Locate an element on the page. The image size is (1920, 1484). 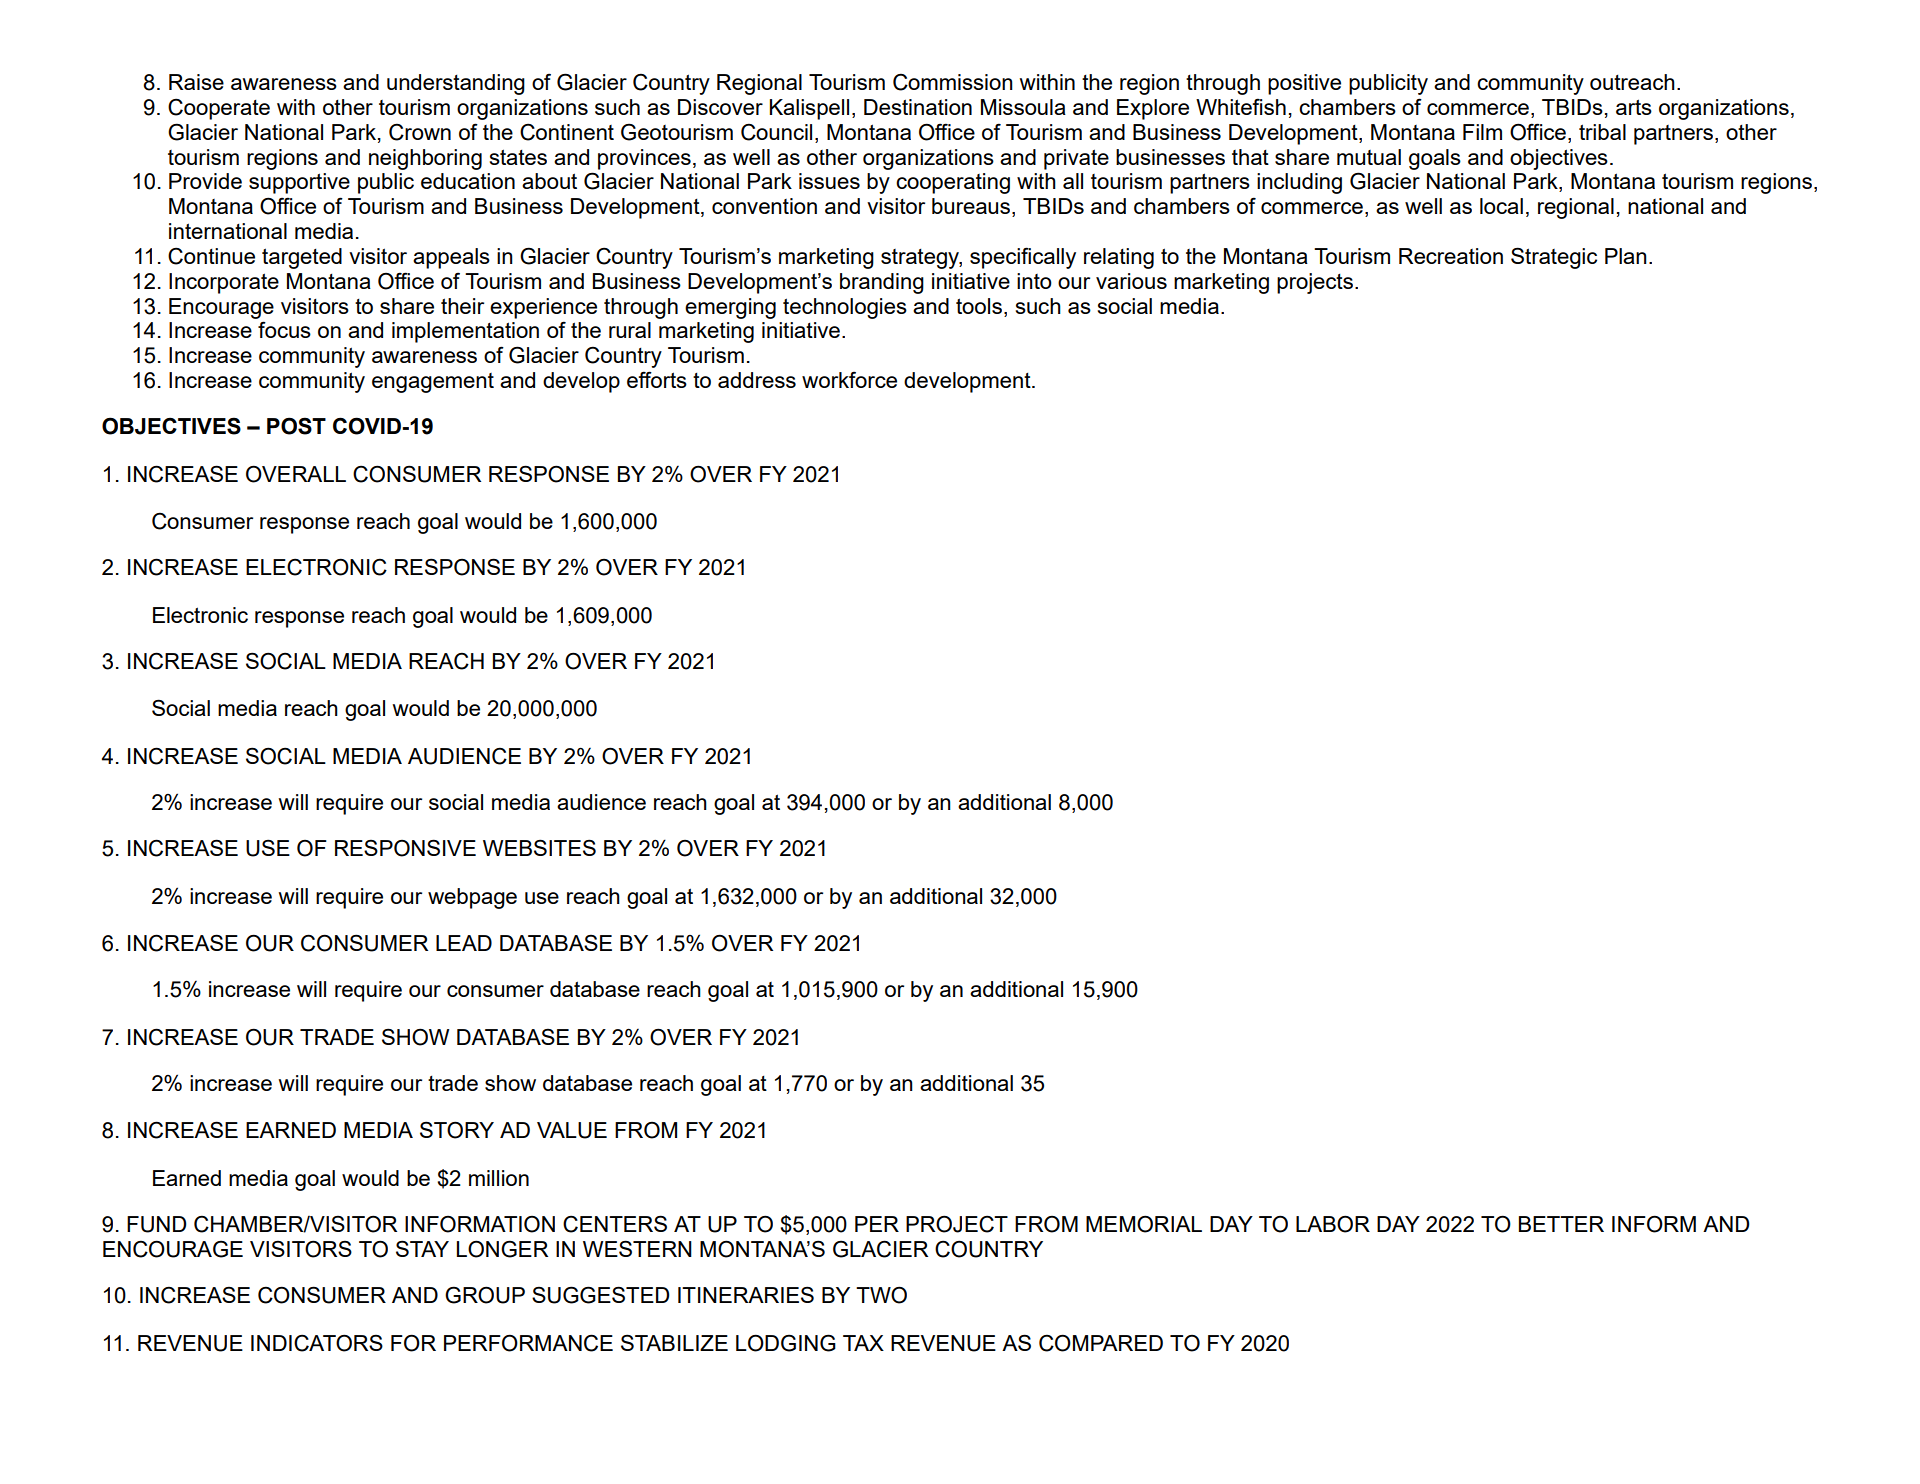
Film is located at coordinates (1482, 132).
